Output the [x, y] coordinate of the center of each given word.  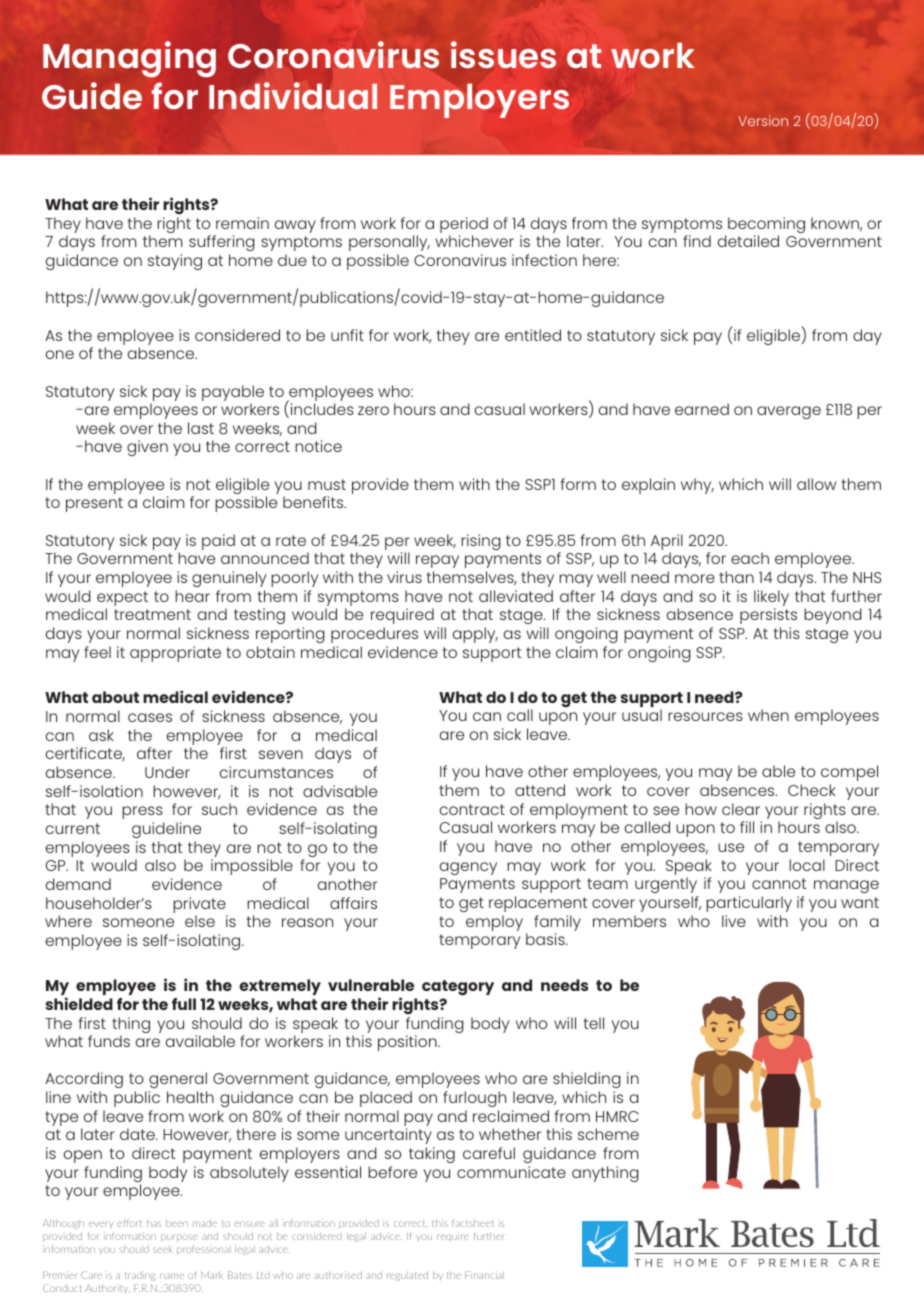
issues [503, 55]
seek [163, 1249]
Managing [129, 59]
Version [763, 121]
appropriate [175, 654]
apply [475, 635]
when [768, 715]
